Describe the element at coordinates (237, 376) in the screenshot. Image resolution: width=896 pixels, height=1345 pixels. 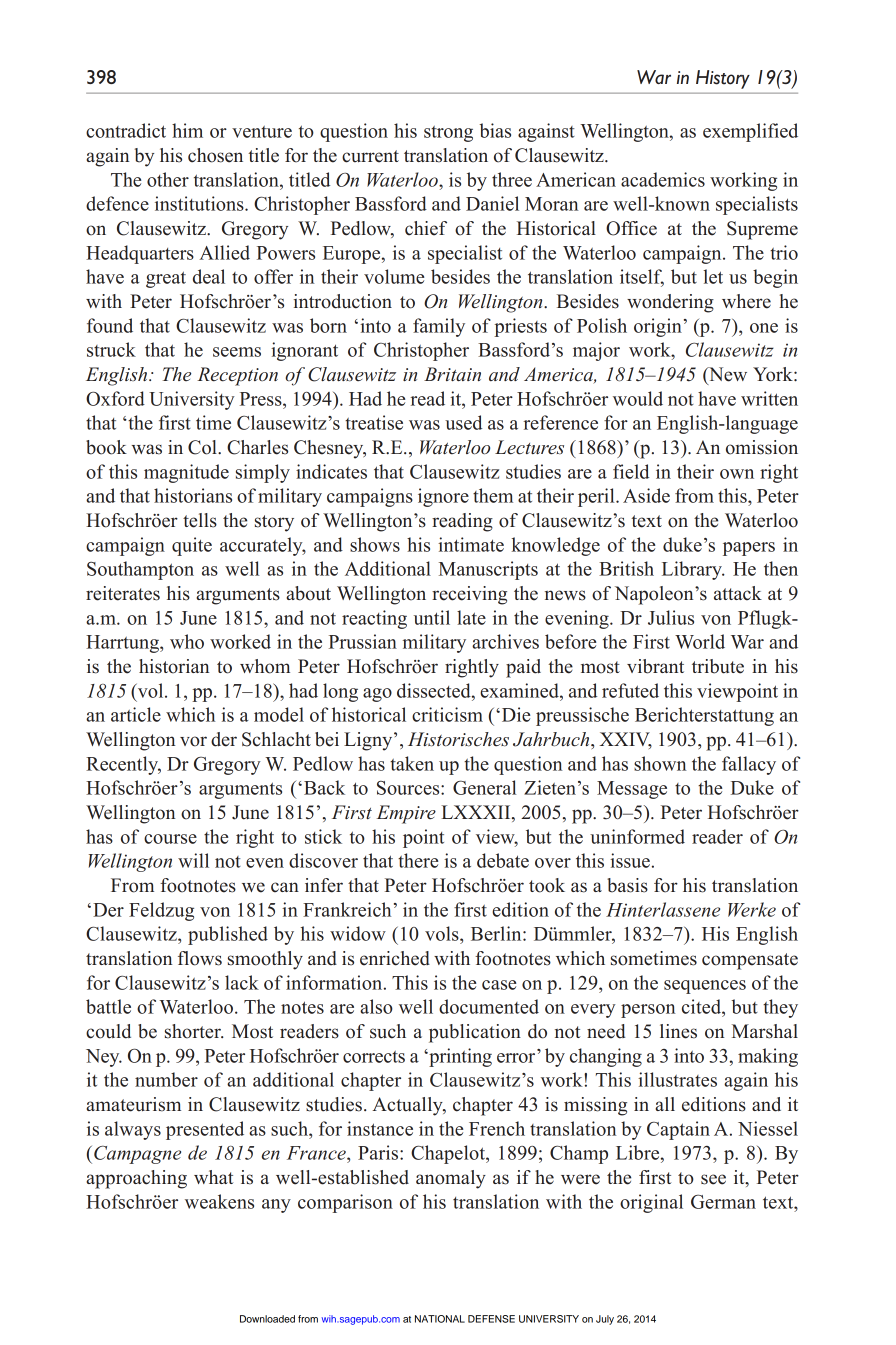
I see `Reception` at that location.
